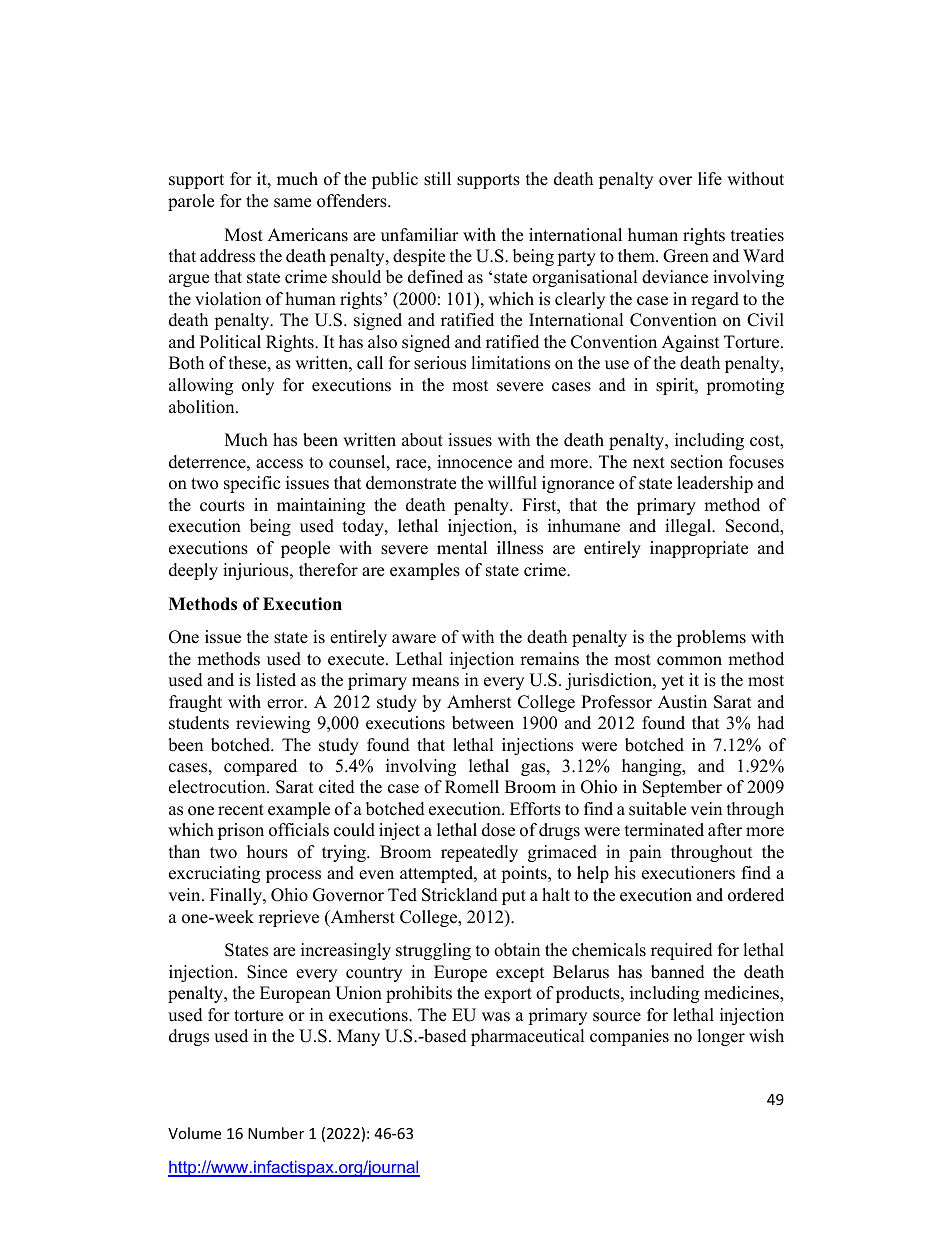  Describe the element at coordinates (437, 179) in the page. I see `still` at that location.
